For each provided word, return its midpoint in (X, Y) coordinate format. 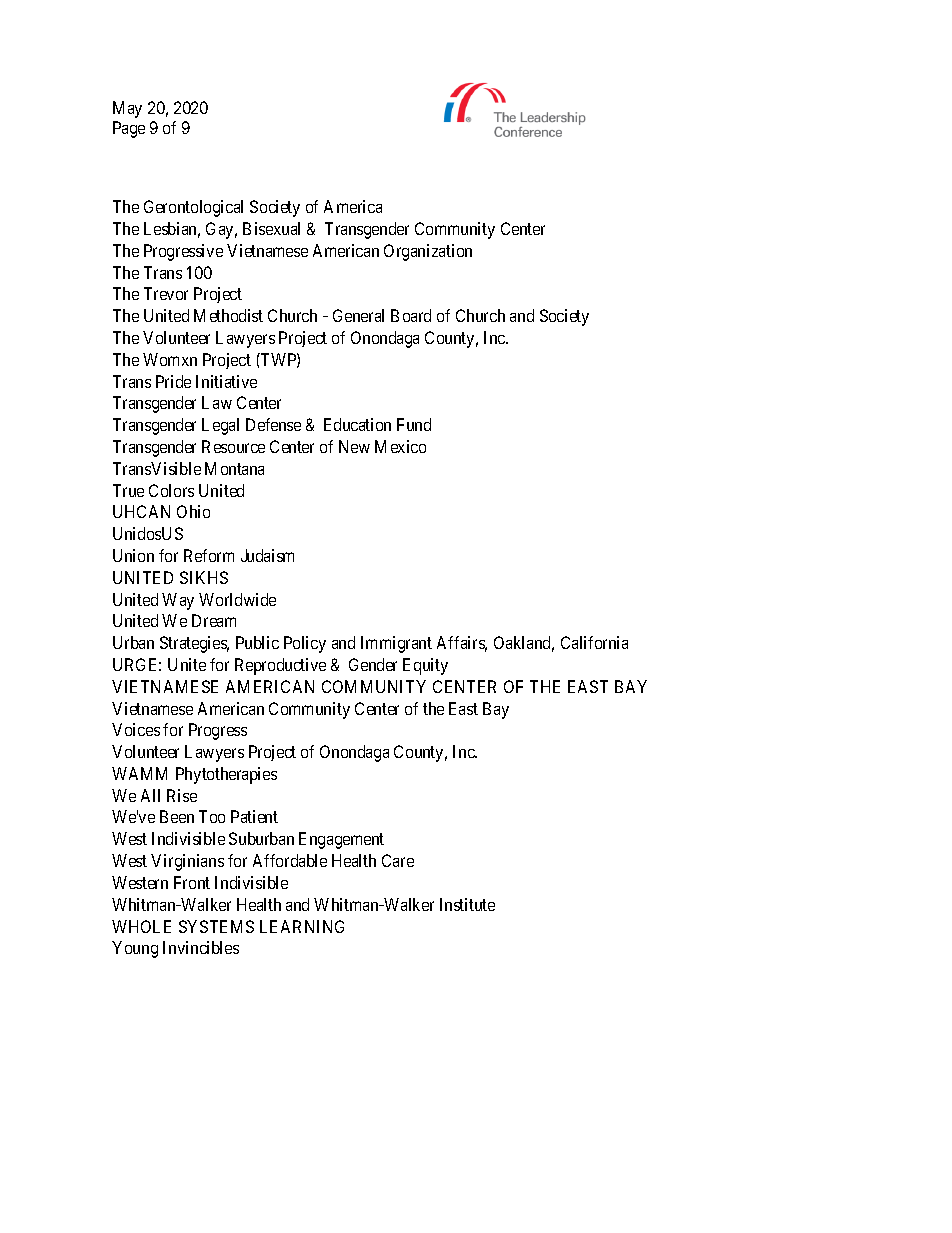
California (594, 642)
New (354, 446)
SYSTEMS (216, 926)
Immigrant (396, 644)
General (358, 315)
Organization (428, 252)
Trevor (166, 293)
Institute (467, 904)
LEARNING (302, 926)
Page (129, 129)
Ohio (193, 511)
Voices (136, 729)
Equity (425, 666)
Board (411, 315)
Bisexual (271, 228)
